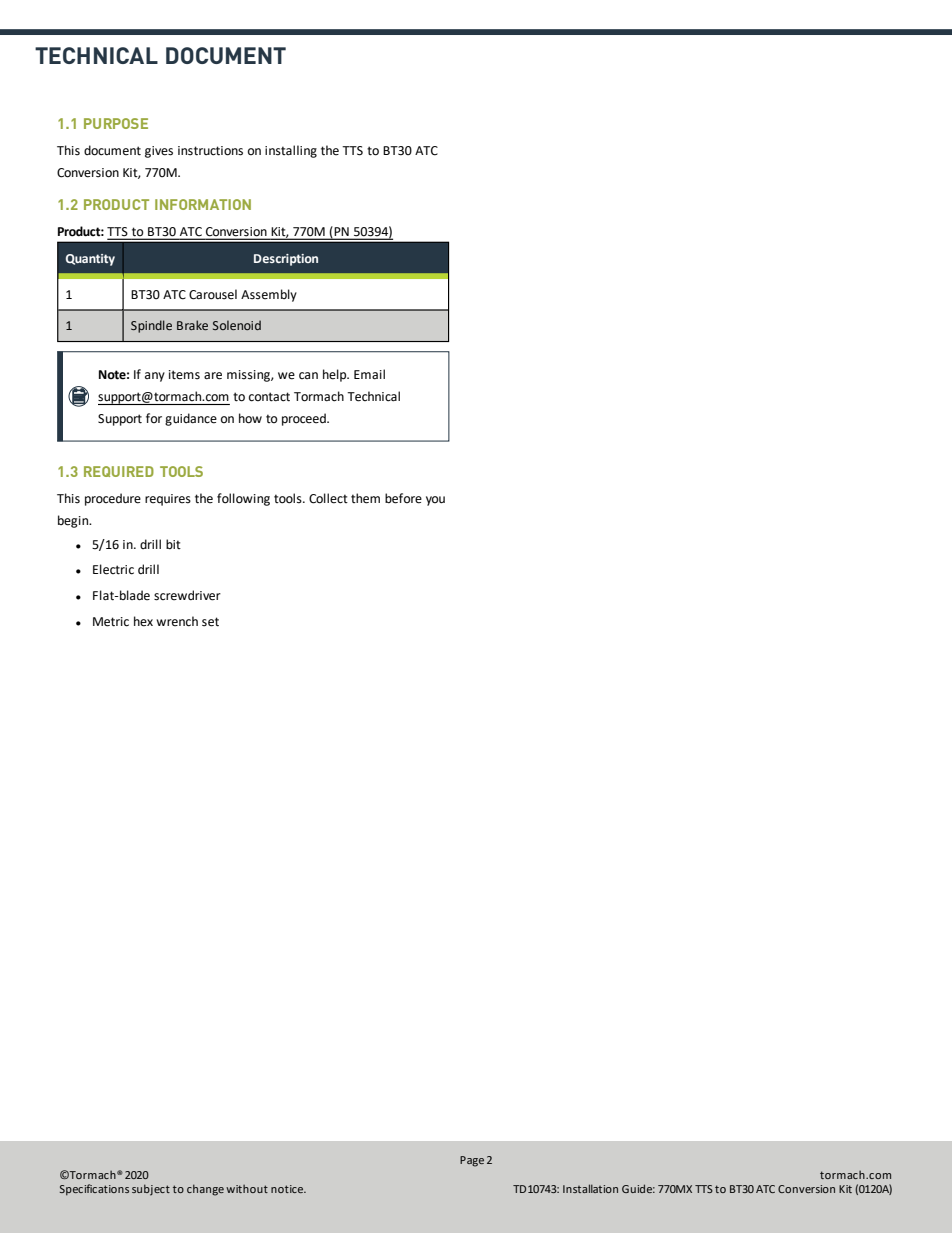  What do you see at coordinates (159, 152) in the screenshot?
I see `gives` at bounding box center [159, 152].
